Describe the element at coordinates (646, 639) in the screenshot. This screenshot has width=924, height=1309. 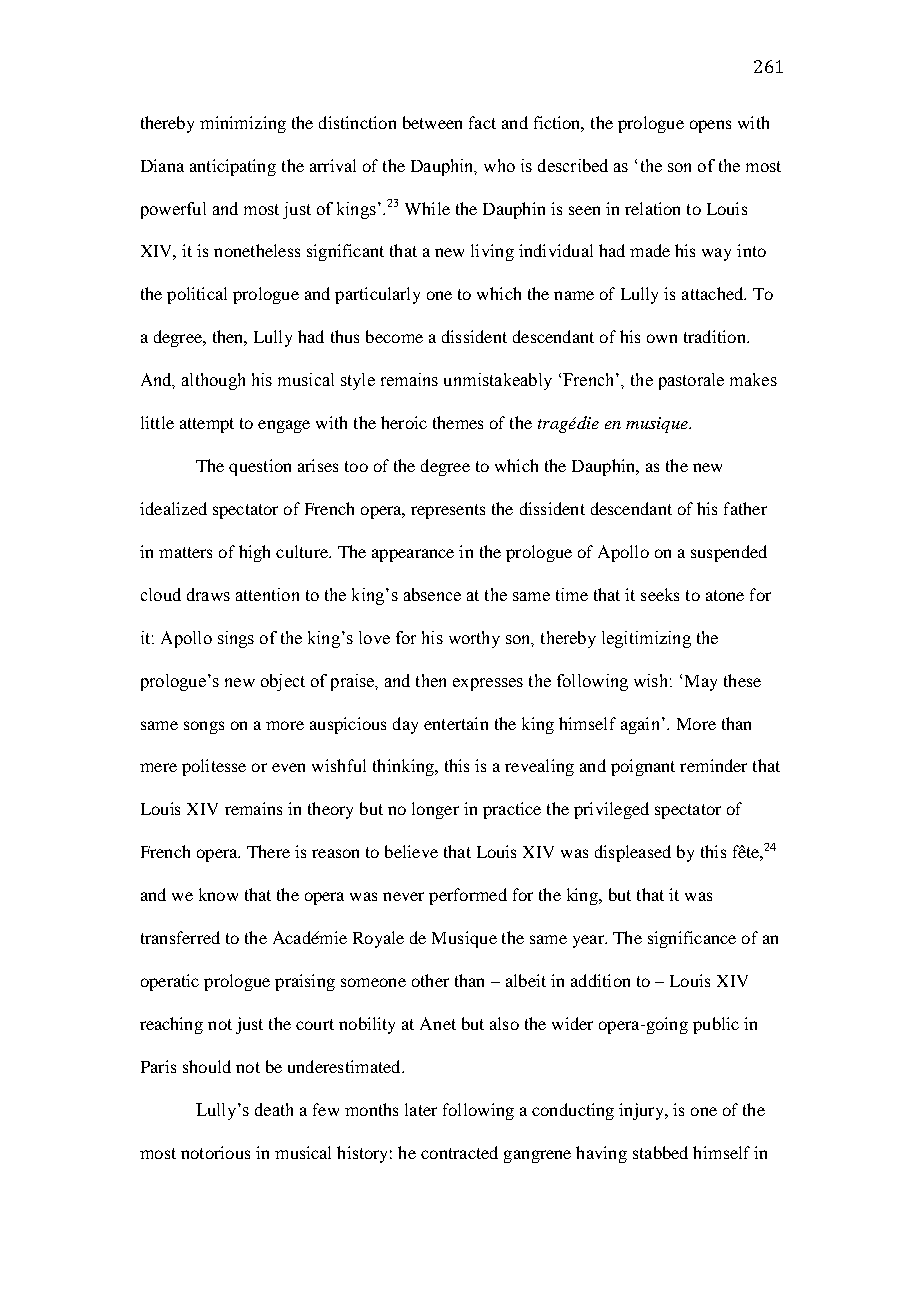
I see `legitimizing` at that location.
